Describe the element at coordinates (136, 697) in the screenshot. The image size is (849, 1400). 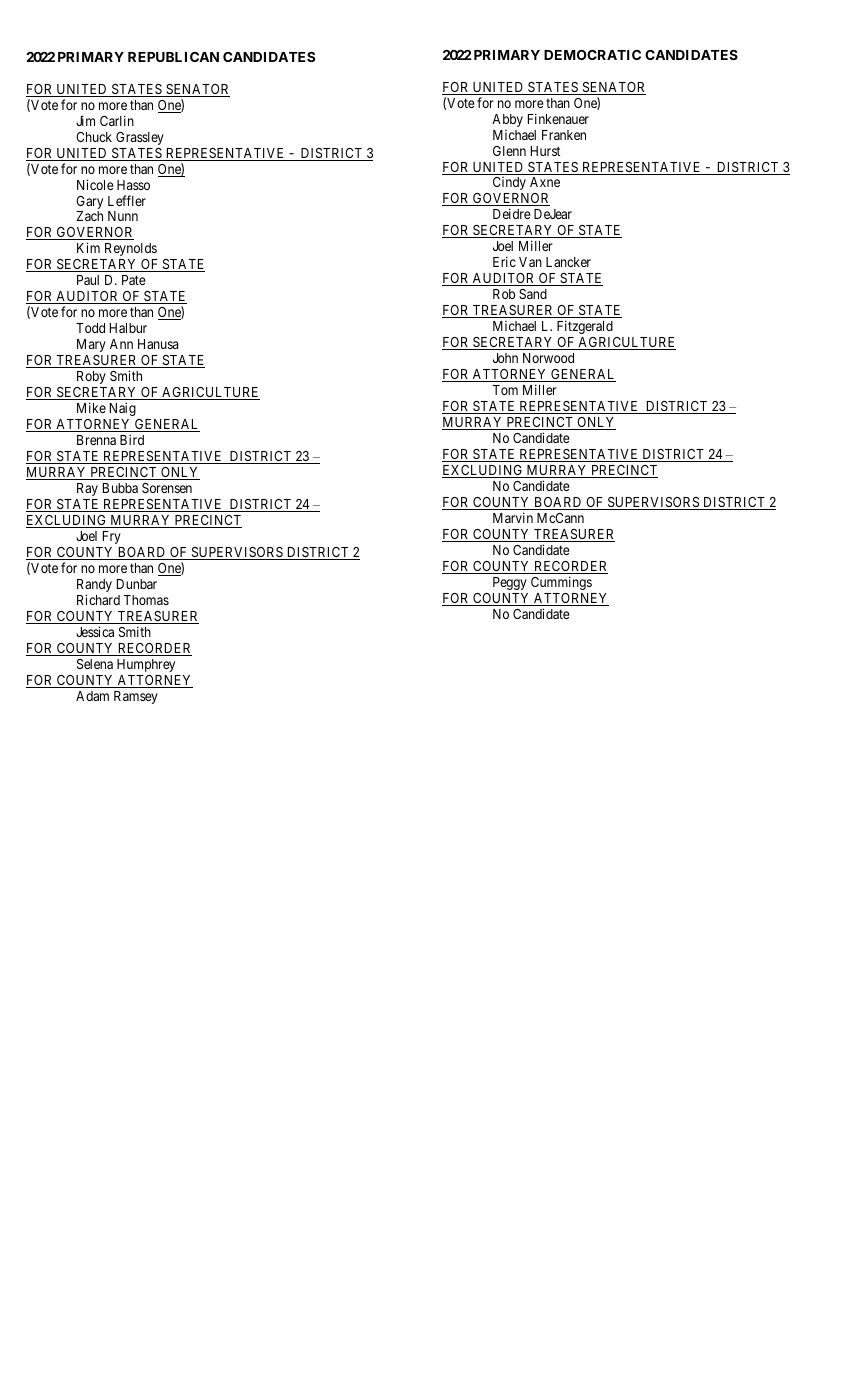
I see `Ramsey` at that location.
